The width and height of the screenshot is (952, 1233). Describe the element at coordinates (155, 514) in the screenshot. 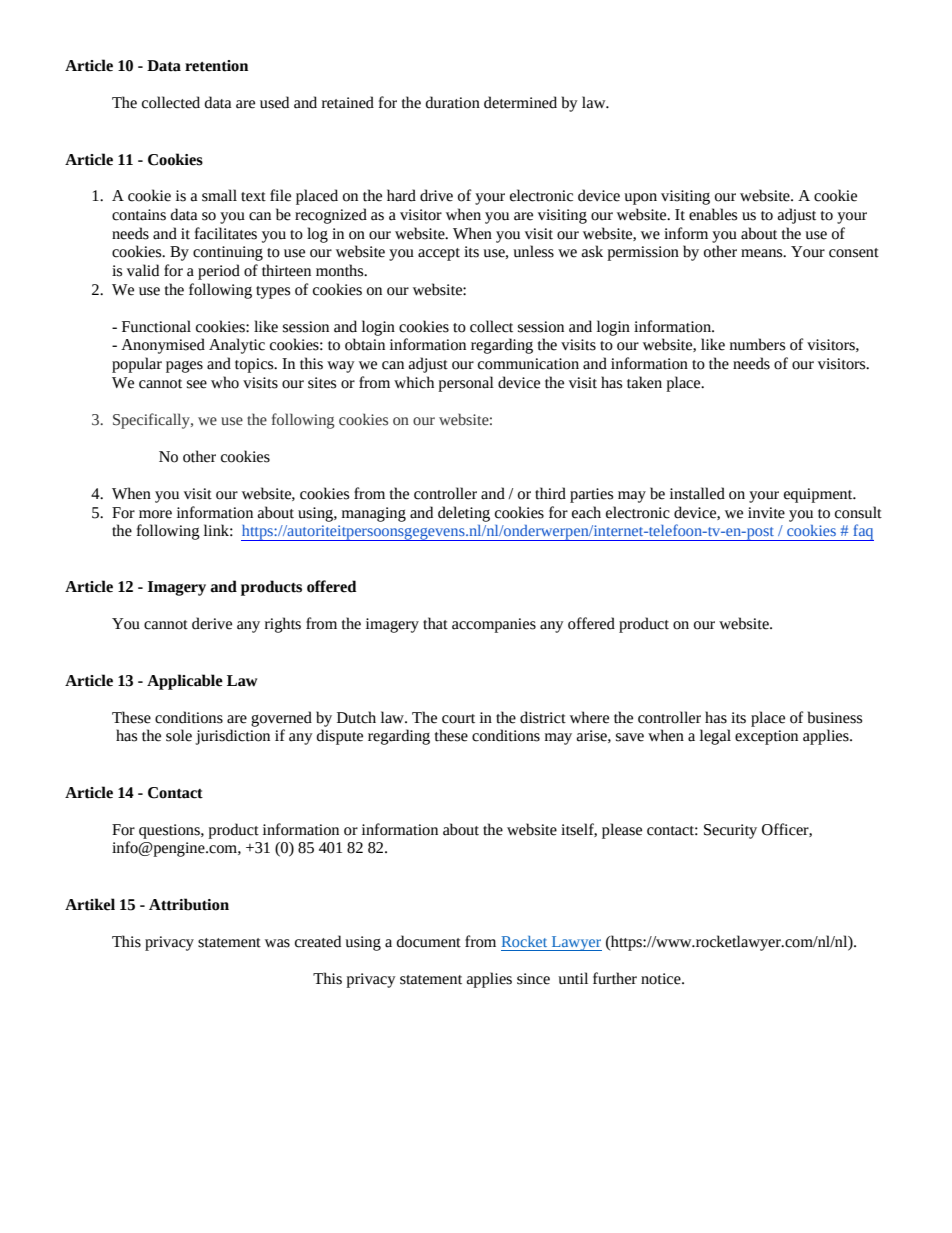

I see `more` at that location.
